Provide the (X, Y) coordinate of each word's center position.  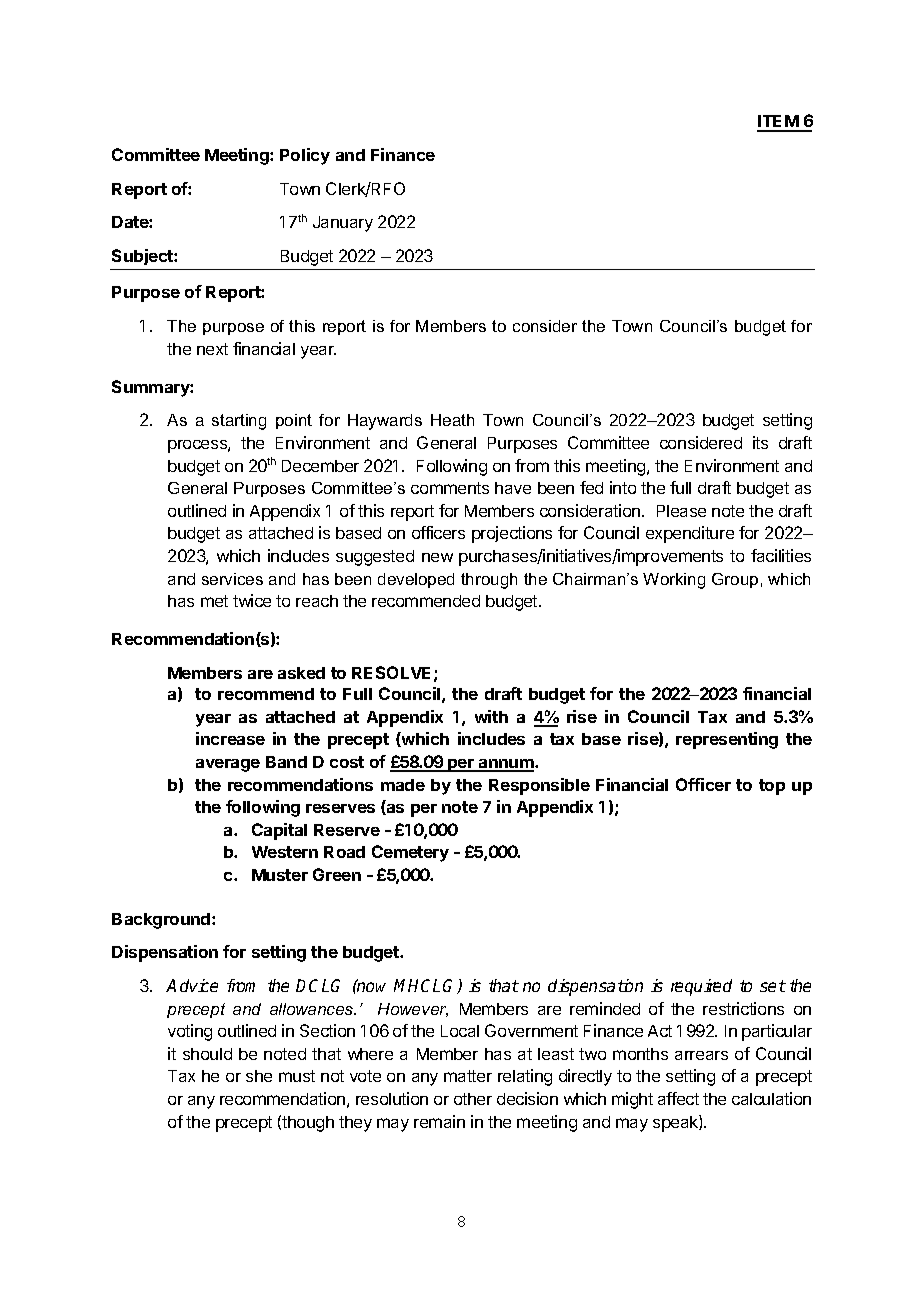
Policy (305, 156)
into (623, 487)
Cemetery (410, 853)
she (259, 1076)
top (772, 787)
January (343, 224)
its (760, 442)
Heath (452, 420)
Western (285, 852)
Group (735, 580)
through (489, 581)
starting (239, 422)
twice (252, 600)
